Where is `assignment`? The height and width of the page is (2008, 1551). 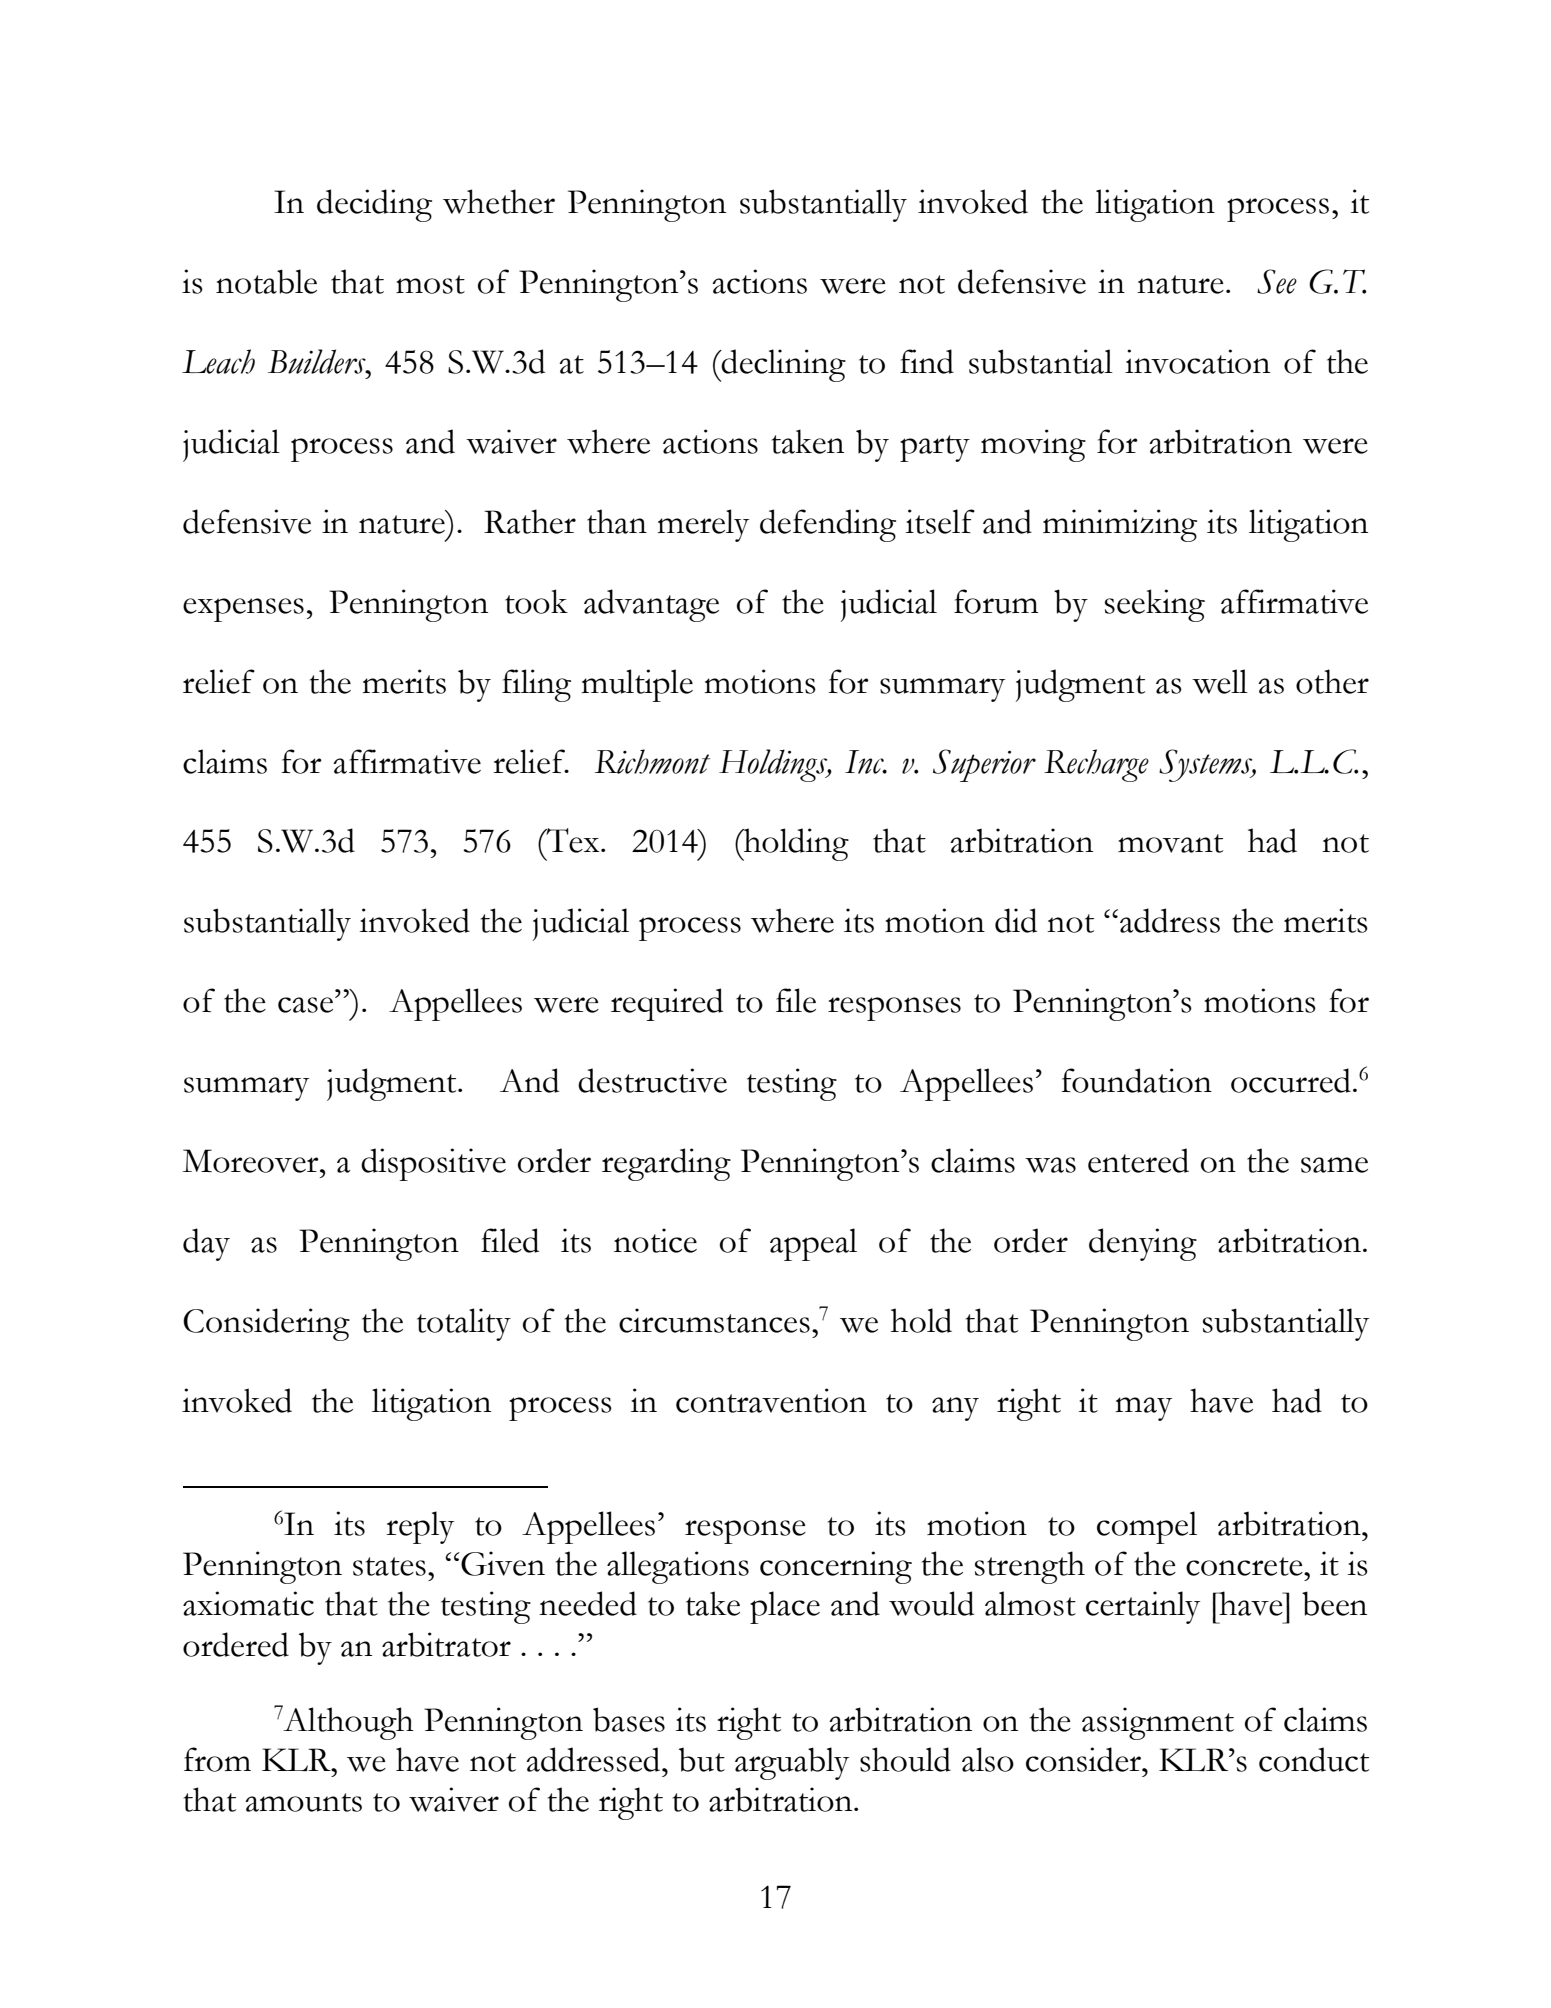
assignment is located at coordinates (1158, 1723).
